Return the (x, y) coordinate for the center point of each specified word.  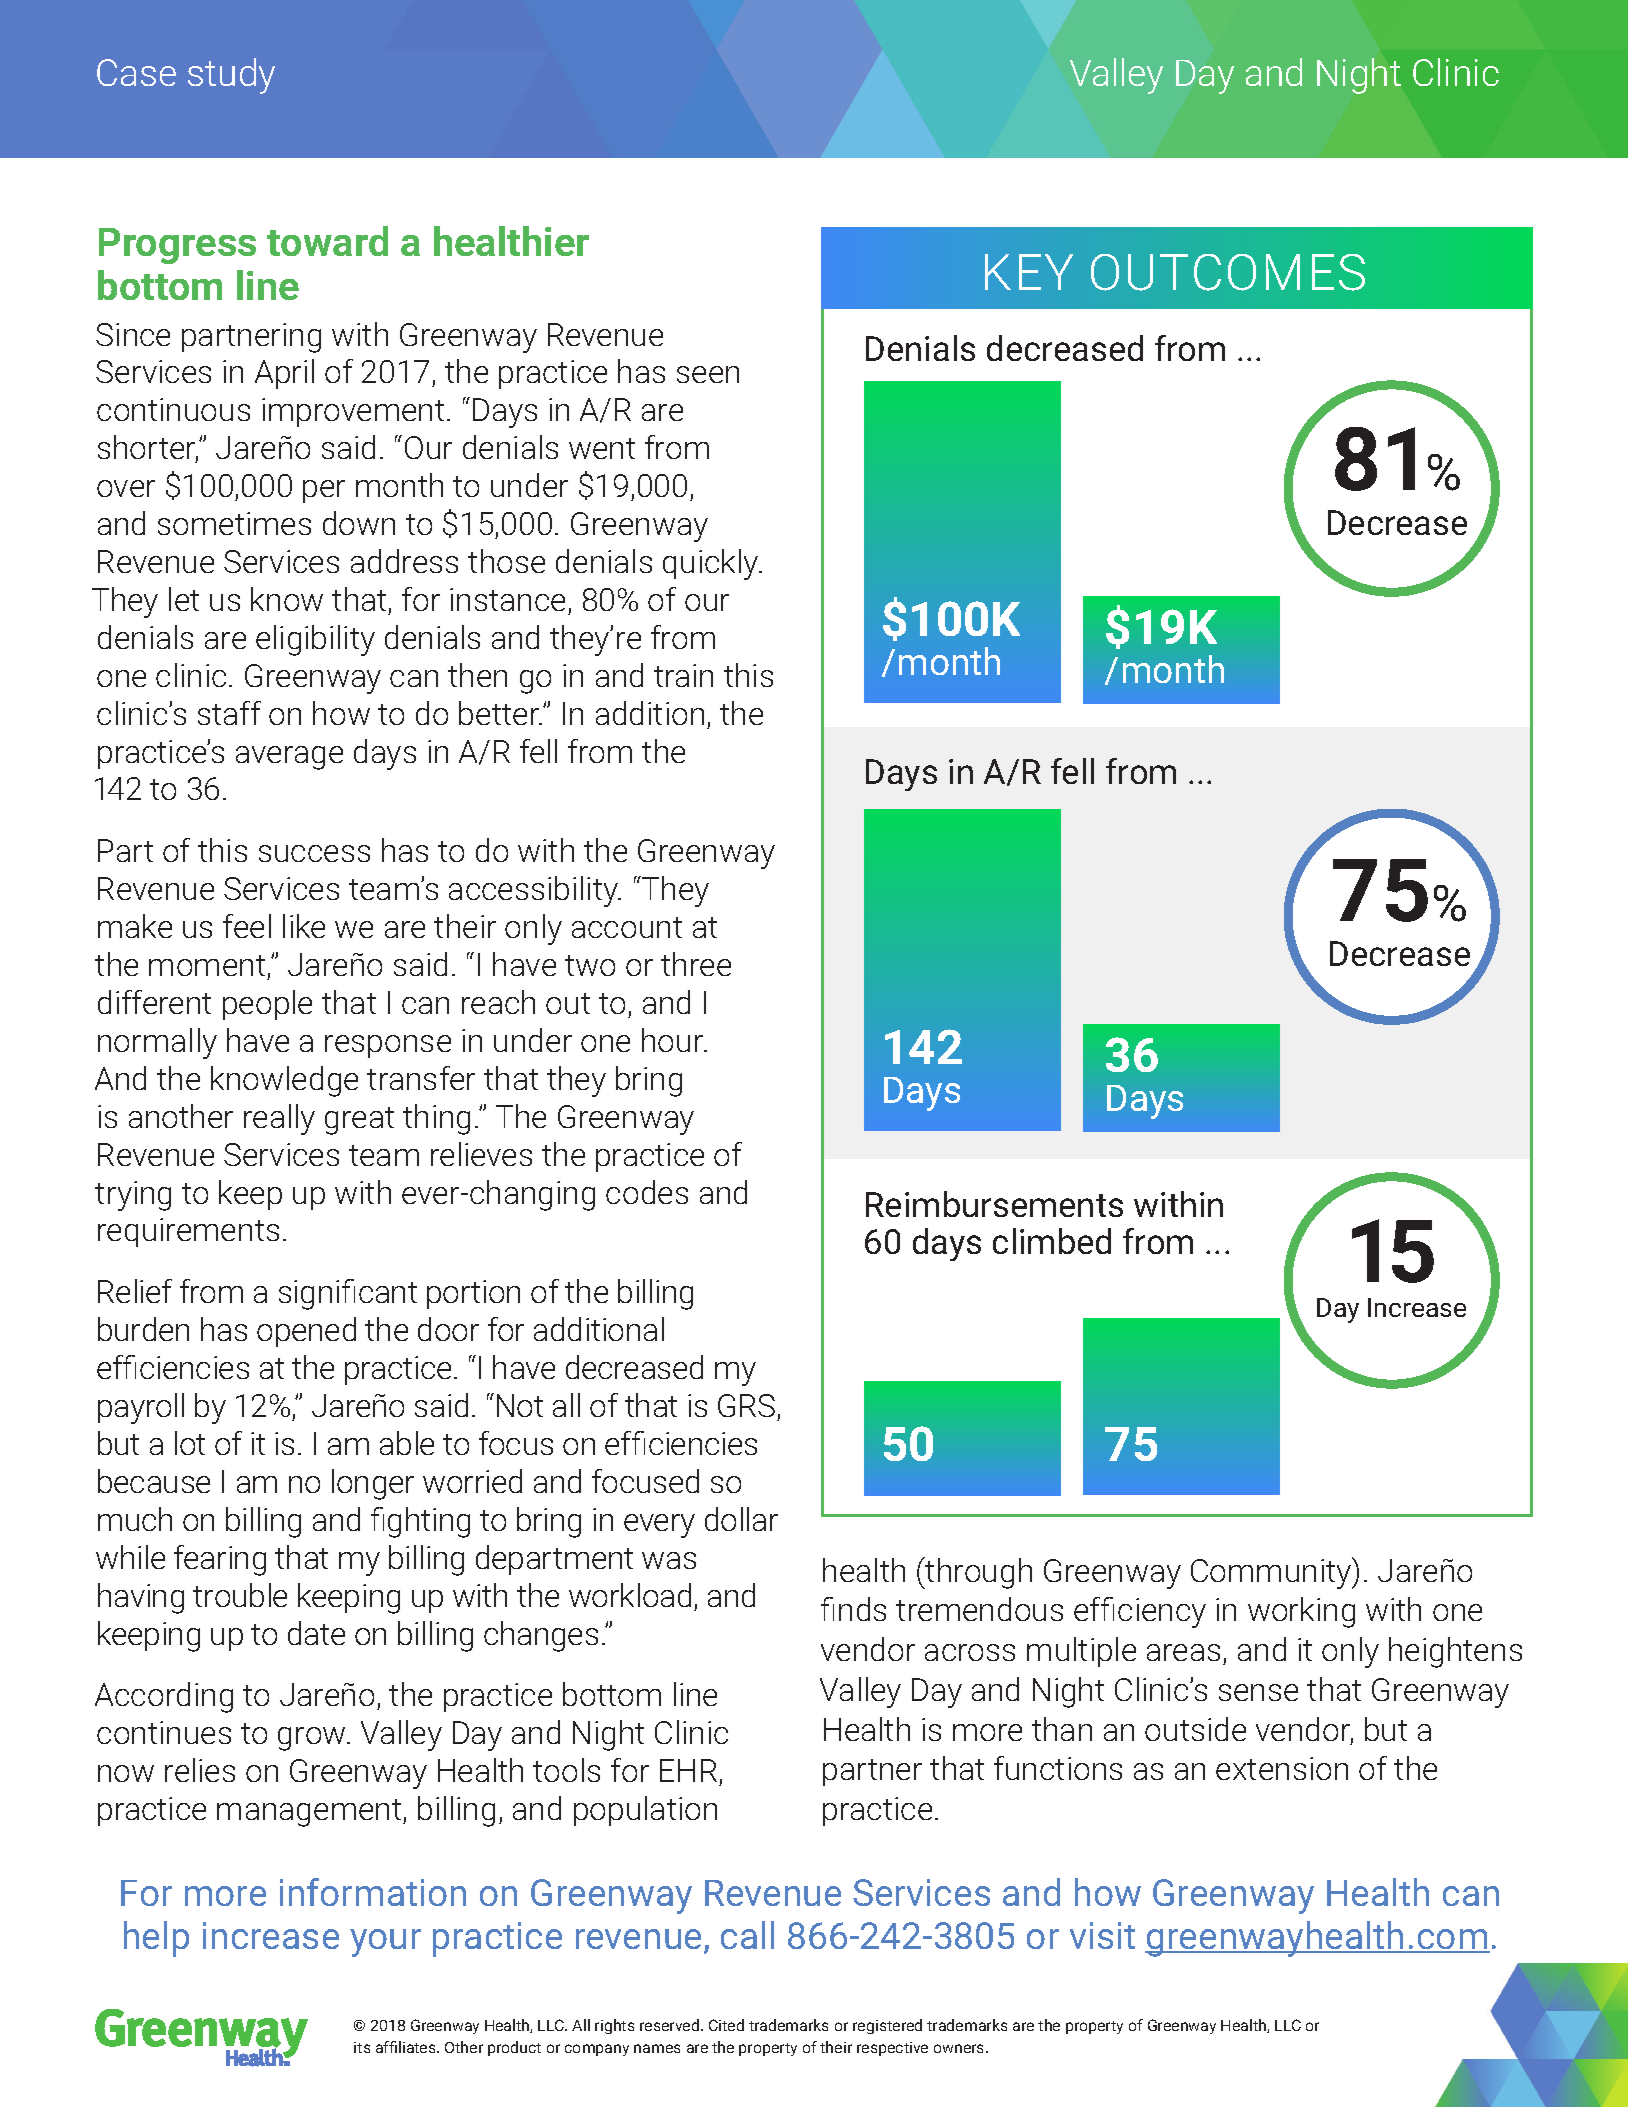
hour (674, 1040)
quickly (712, 564)
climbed (1052, 1241)
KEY (1029, 272)
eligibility (315, 640)
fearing (220, 1560)
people (267, 1005)
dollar (741, 1519)
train (683, 675)
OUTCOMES (1228, 272)
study (231, 76)
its (362, 2047)
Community (1272, 1573)
